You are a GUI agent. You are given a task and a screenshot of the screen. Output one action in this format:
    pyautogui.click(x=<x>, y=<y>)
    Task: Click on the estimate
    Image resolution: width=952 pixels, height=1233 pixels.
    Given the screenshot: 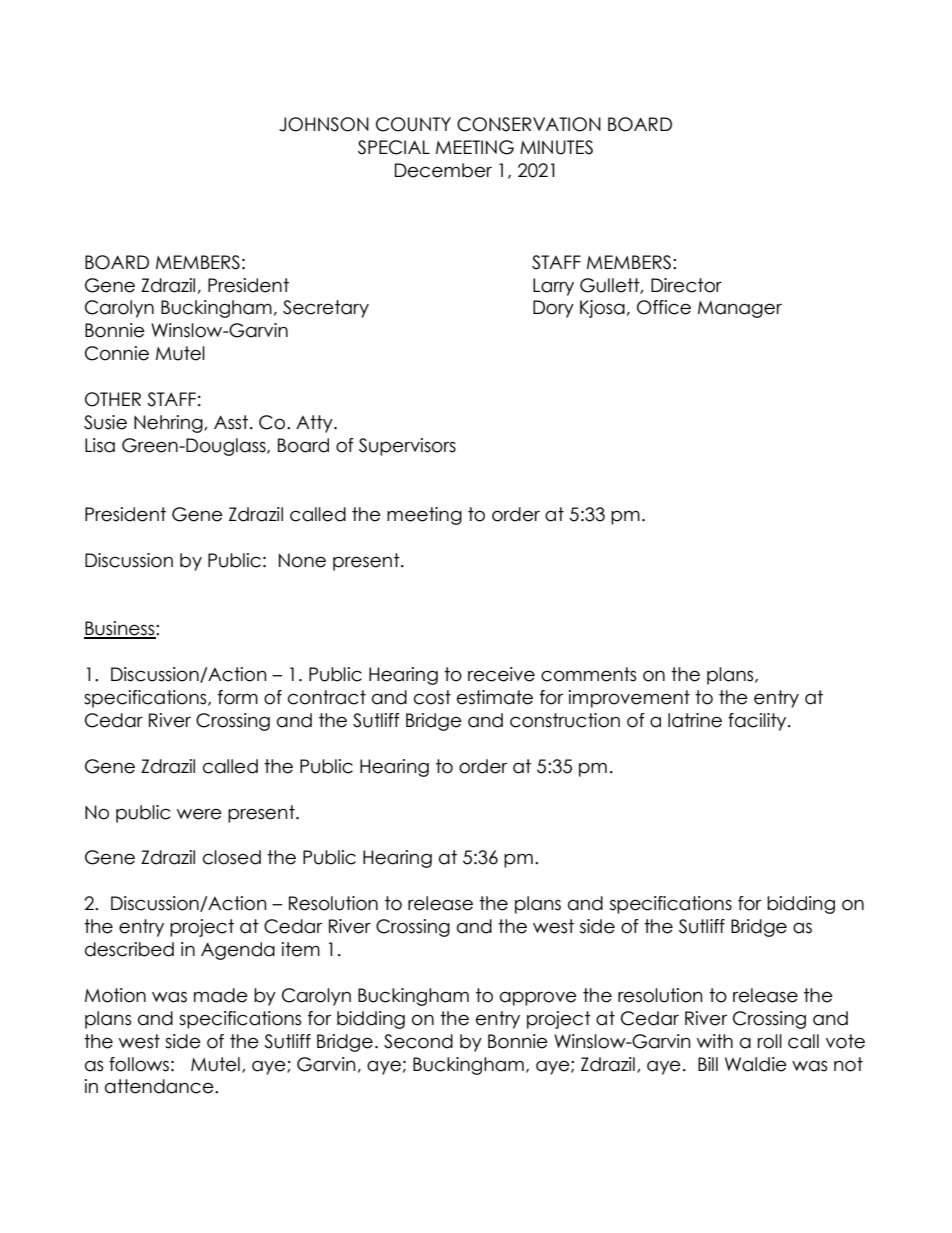 What is the action you would take?
    pyautogui.click(x=495, y=697)
